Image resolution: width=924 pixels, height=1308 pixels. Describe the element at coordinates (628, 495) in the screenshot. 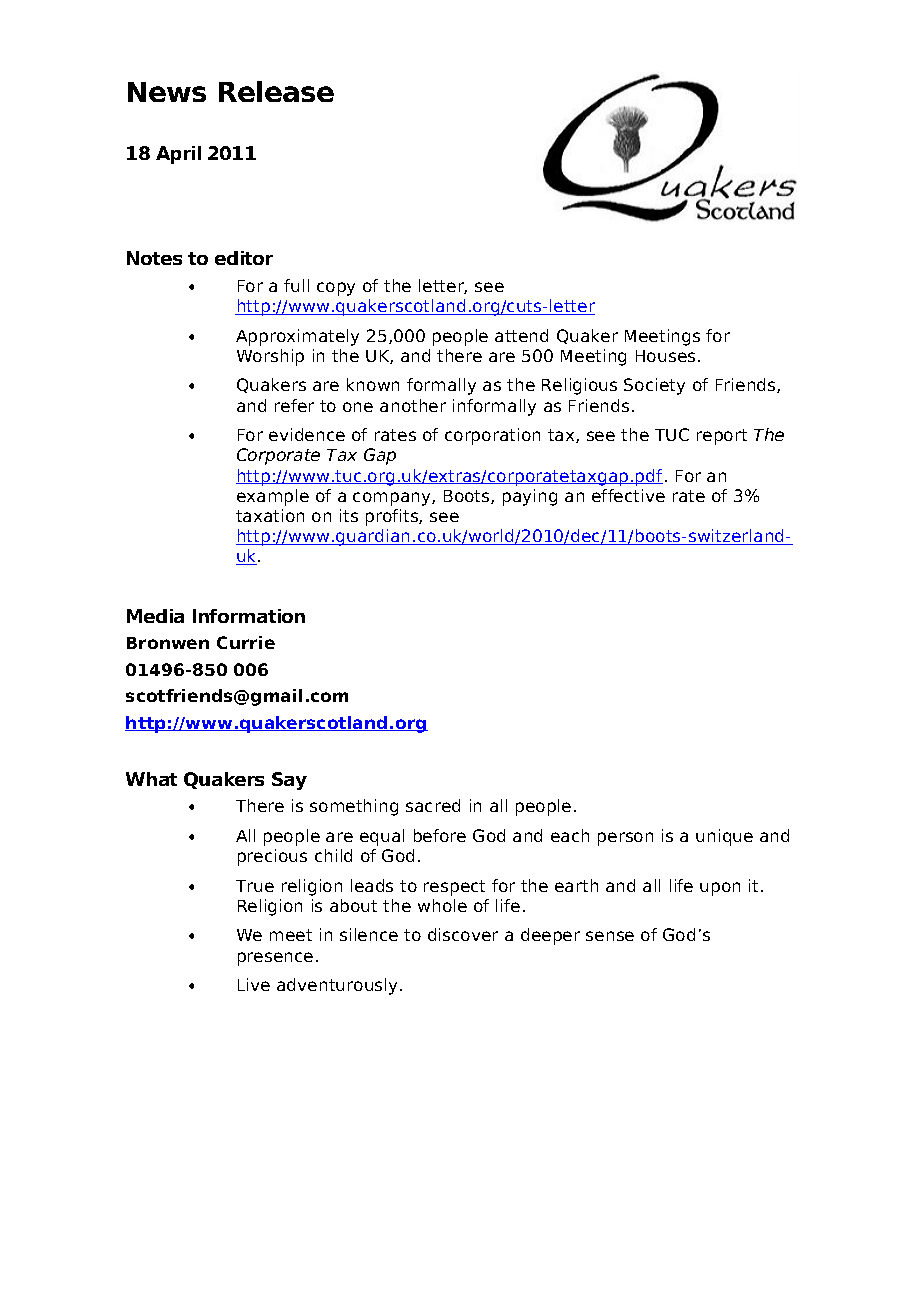

I see `effective` at that location.
